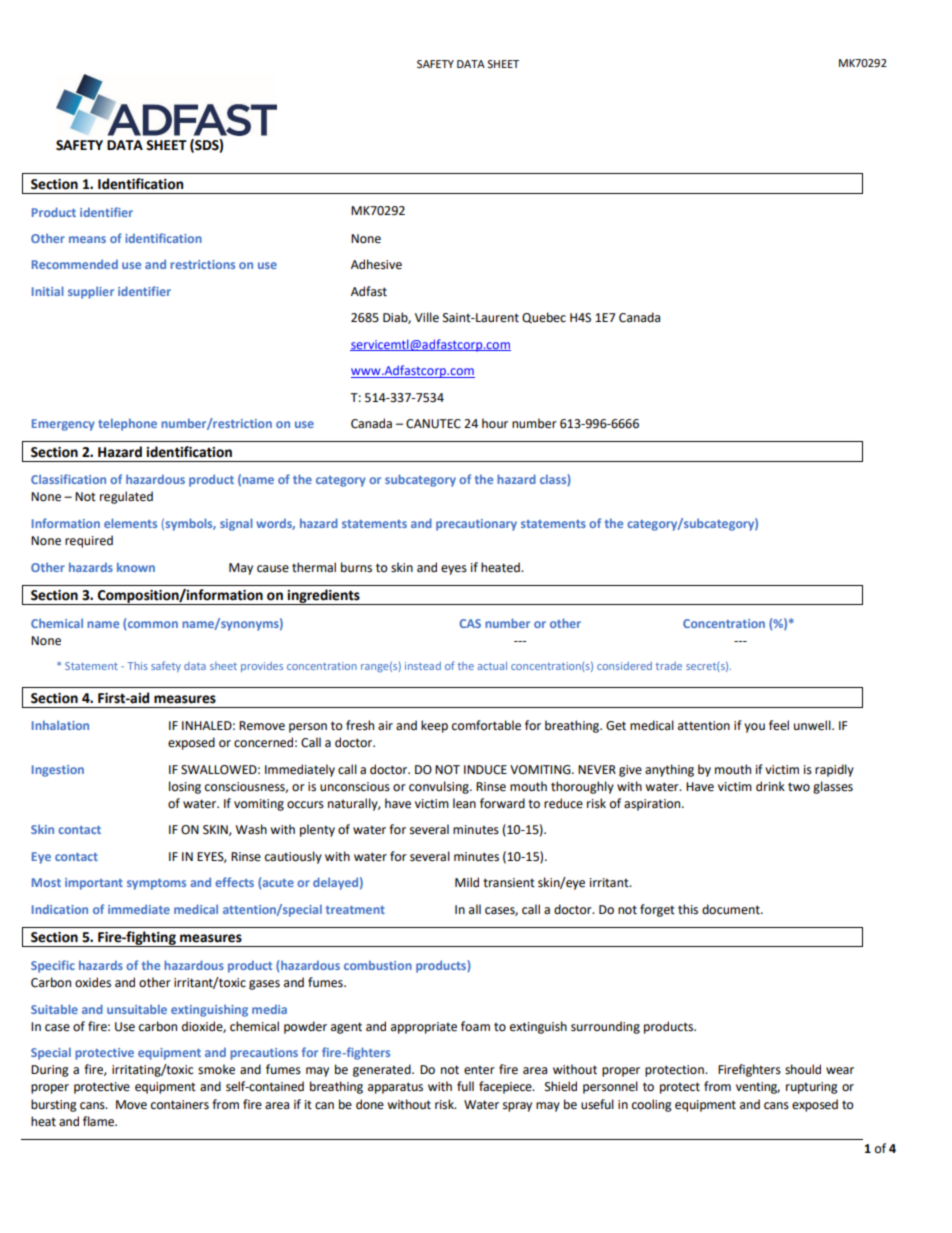 The width and height of the page is (952, 1233). Describe the element at coordinates (136, 567) in the page. I see `known` at that location.
